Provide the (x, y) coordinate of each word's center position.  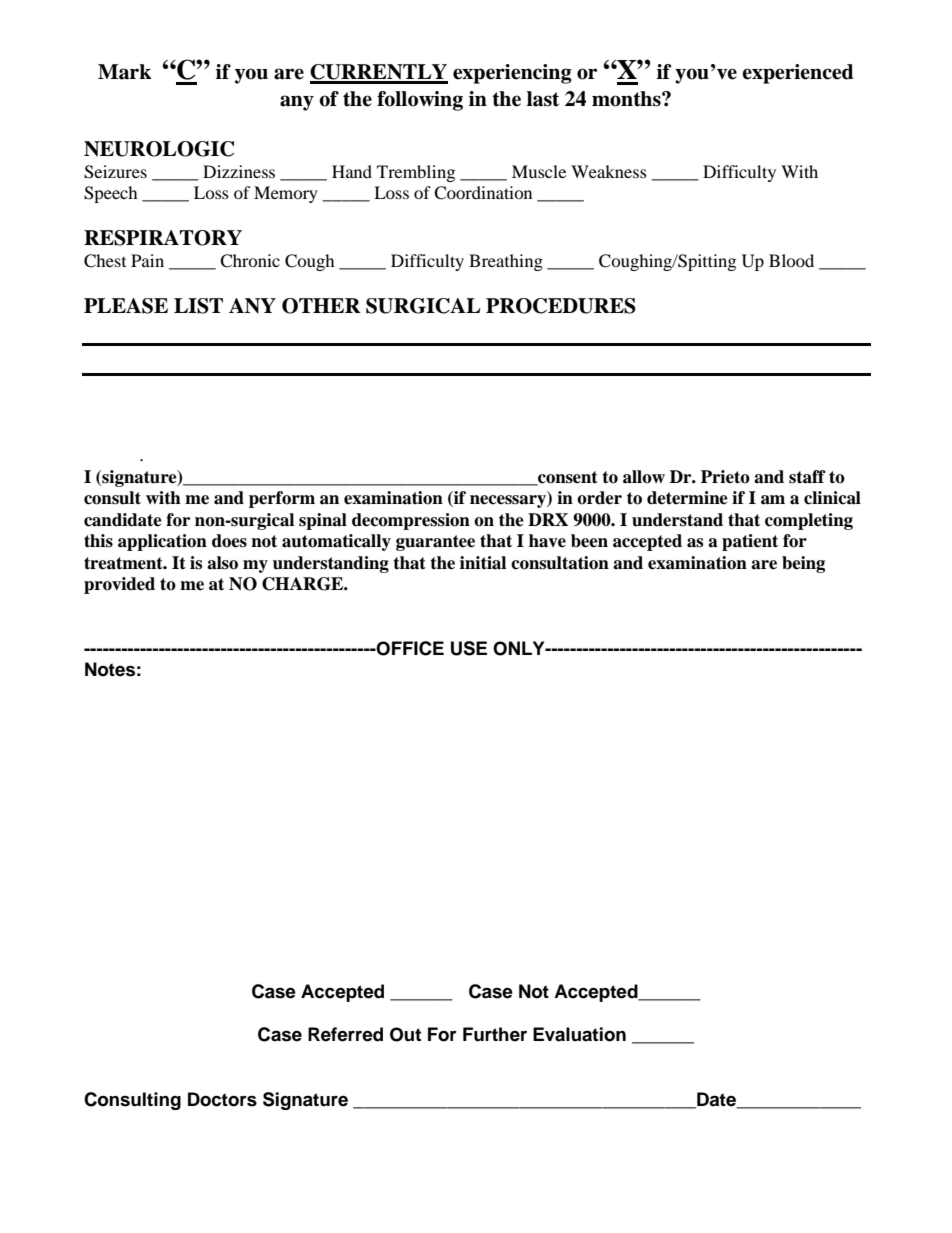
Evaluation (579, 1034)
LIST (198, 306)
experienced (798, 74)
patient (750, 542)
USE (469, 648)
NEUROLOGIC (159, 149)
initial (483, 563)
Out (405, 1034)
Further (495, 1034)
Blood (791, 260)
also (222, 563)
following (420, 101)
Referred (345, 1034)
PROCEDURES (561, 306)
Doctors (222, 1099)
